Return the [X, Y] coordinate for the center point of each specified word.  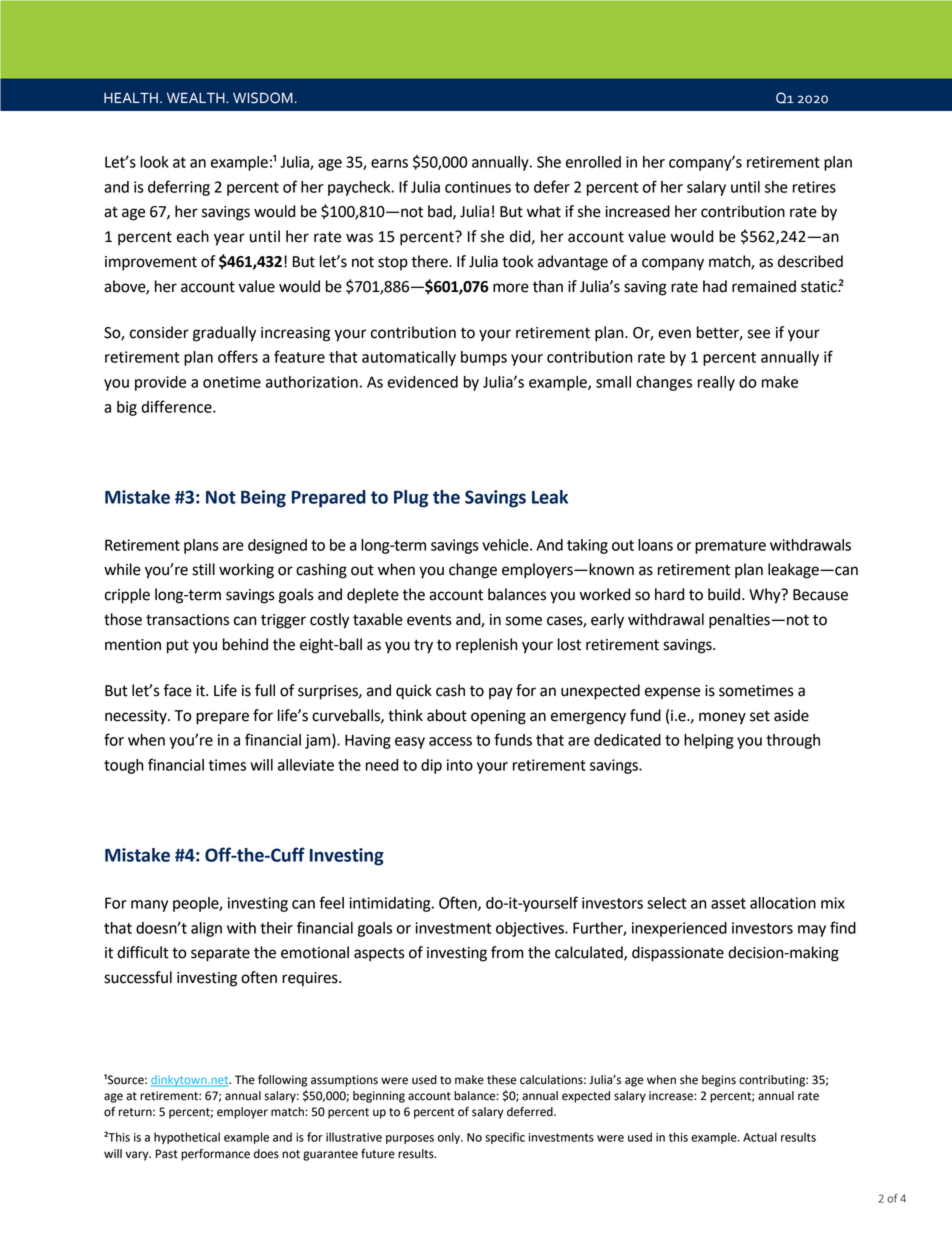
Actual [760, 1137]
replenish [486, 646]
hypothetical [187, 1138]
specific [505, 1138]
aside [791, 715]
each [193, 236]
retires [814, 187]
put [178, 646]
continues [478, 187]
